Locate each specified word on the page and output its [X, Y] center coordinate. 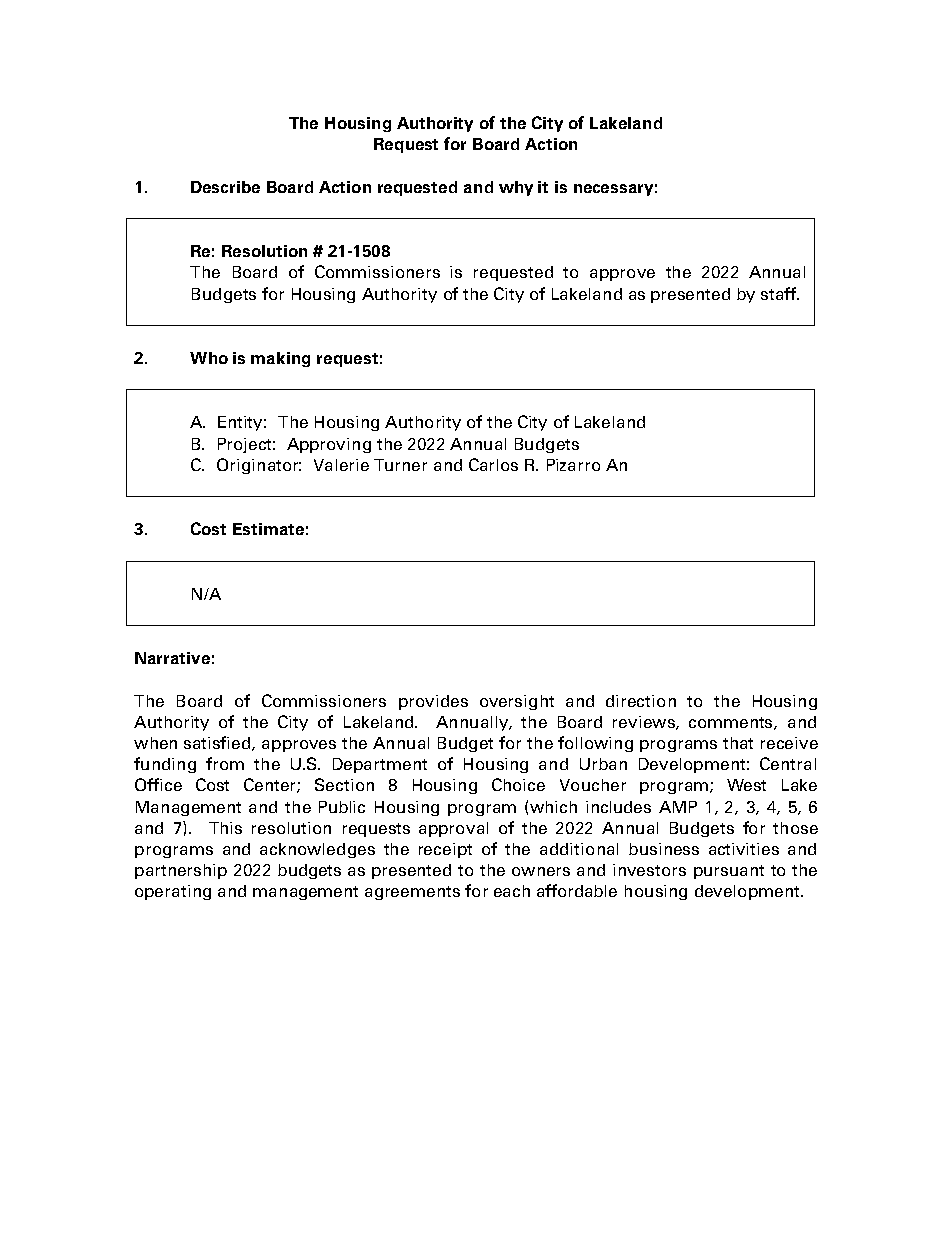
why [516, 188]
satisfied [218, 743]
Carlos [493, 464]
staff [780, 293]
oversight [517, 702]
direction [641, 701]
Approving [329, 445]
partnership [181, 871]
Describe [225, 187]
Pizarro [573, 465]
